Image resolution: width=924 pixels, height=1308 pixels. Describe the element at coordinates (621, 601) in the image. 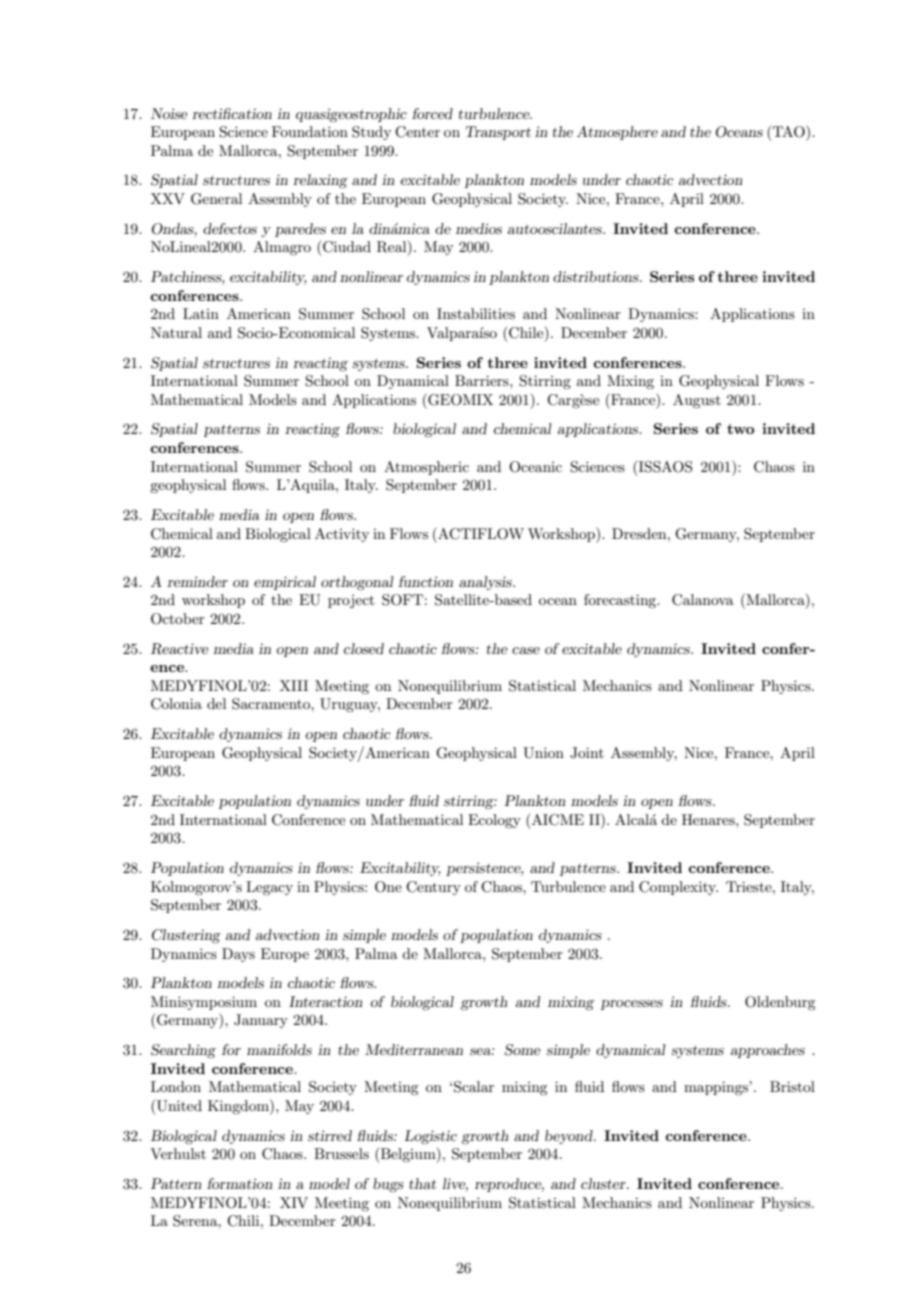

I see `forecasting` at that location.
